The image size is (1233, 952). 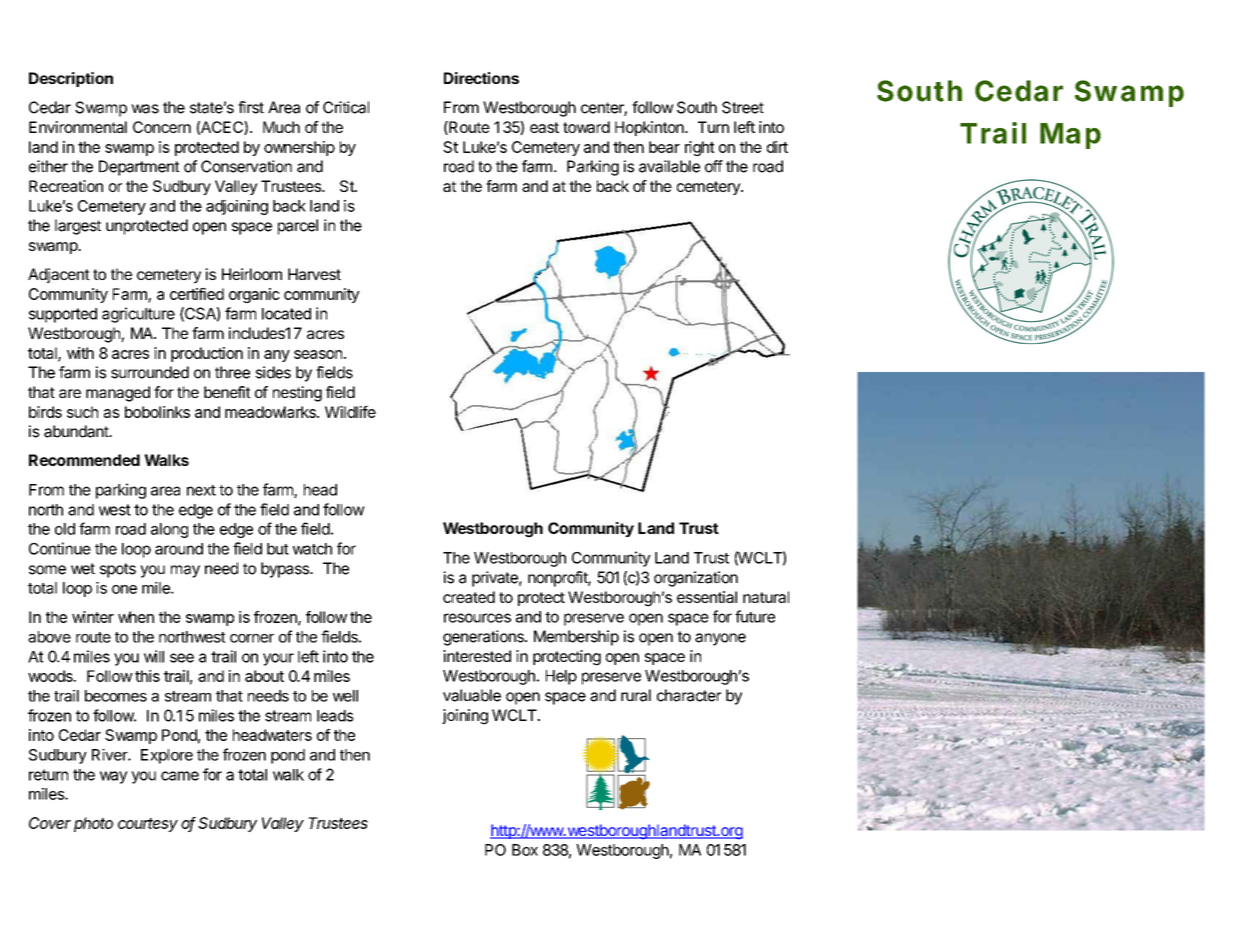 What do you see at coordinates (525, 850) in the screenshot?
I see `Box` at bounding box center [525, 850].
